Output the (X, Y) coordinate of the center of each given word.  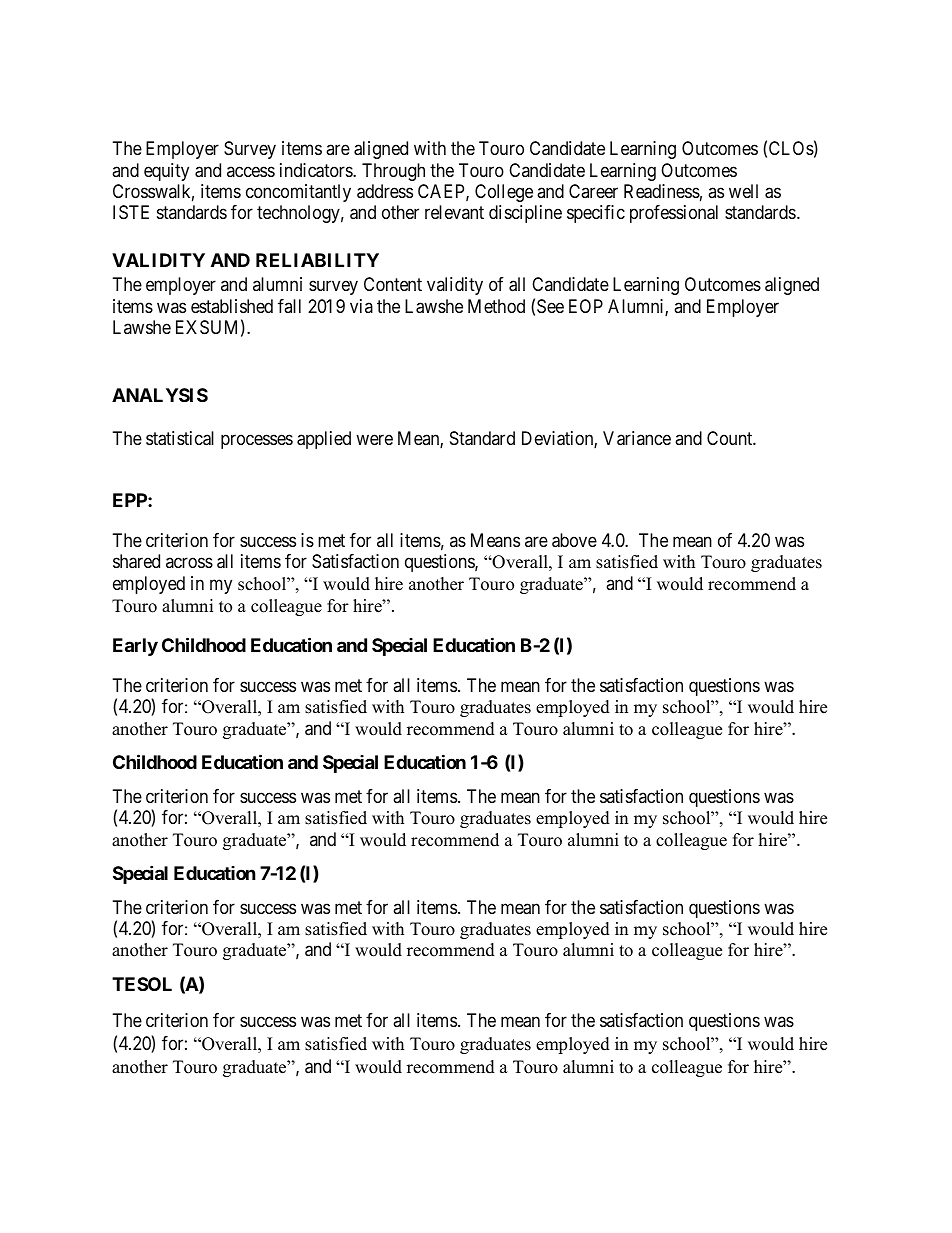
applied (324, 440)
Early (135, 647)
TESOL (142, 984)
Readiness (662, 191)
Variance (637, 438)
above (574, 540)
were (374, 440)
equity (166, 172)
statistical (180, 438)
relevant (454, 212)
